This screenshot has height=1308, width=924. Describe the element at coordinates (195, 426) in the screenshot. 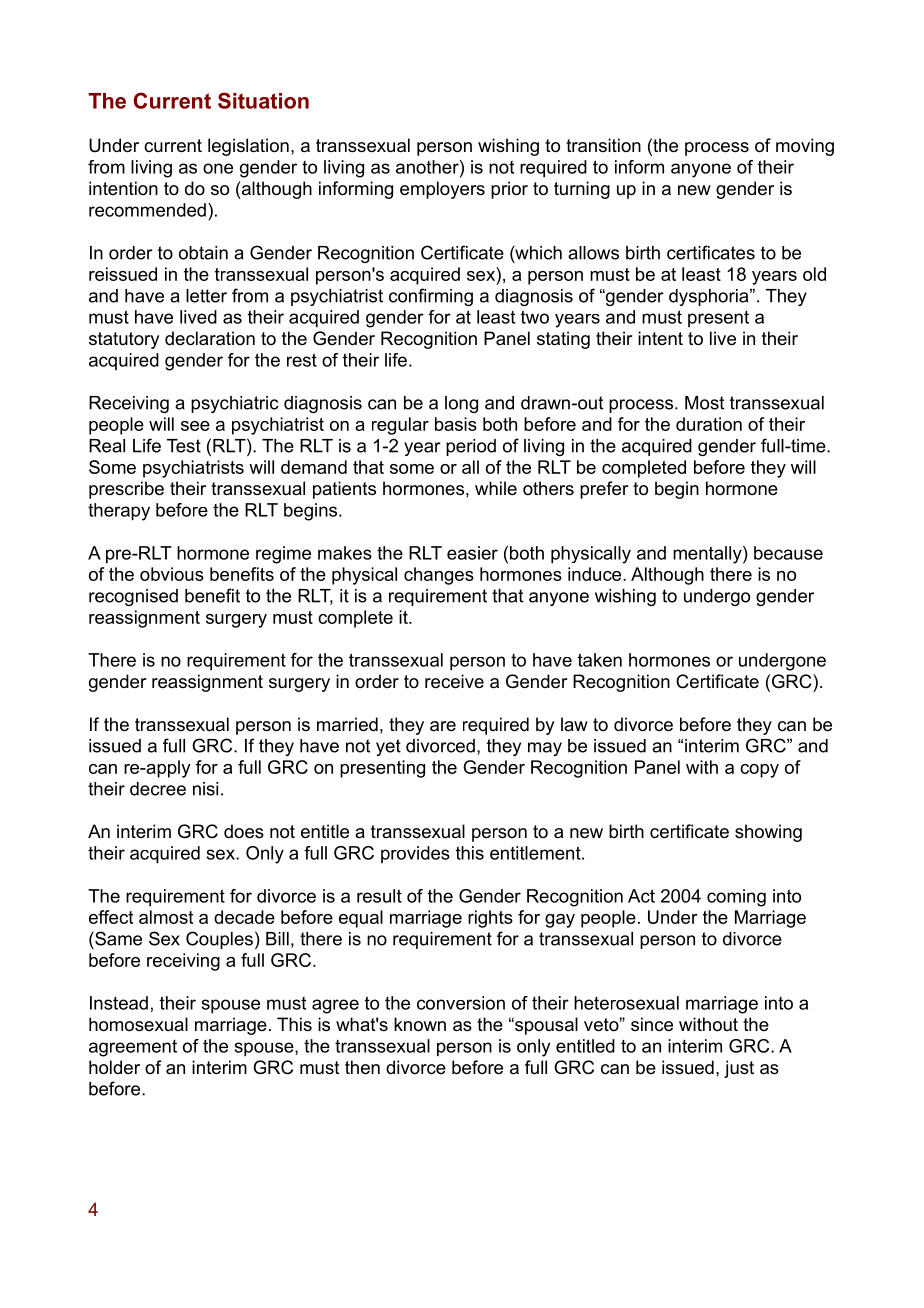

I see `see` at that location.
